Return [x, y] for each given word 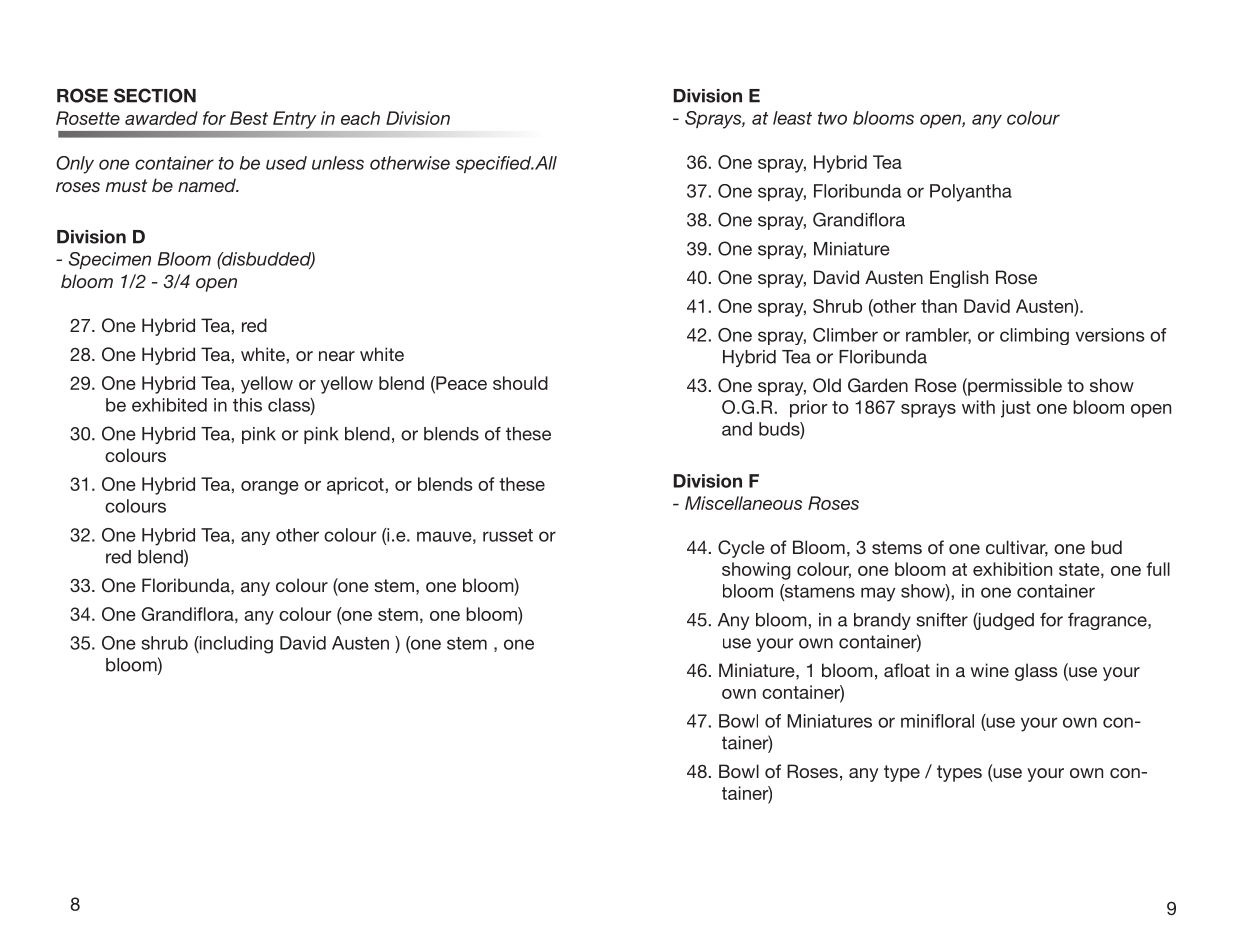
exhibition [1012, 569]
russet [508, 535]
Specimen [110, 260]
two [832, 118]
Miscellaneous [743, 503]
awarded [161, 118]
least [792, 118]
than [939, 306]
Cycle [741, 549]
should [520, 383]
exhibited [169, 405]
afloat [907, 670]
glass [1036, 672]
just [1016, 409]
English [959, 279]
